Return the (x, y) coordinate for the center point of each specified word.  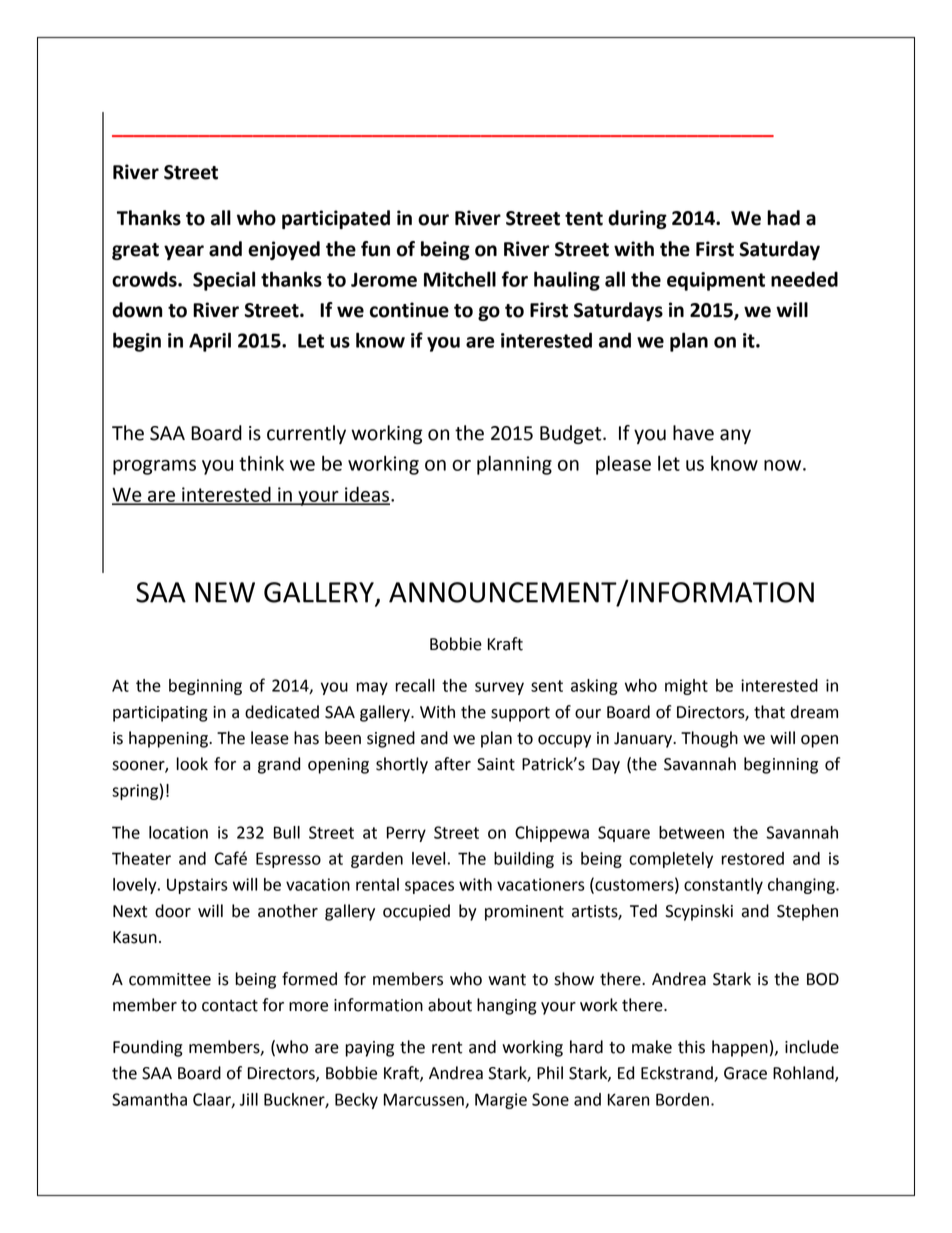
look (192, 764)
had (783, 218)
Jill (249, 1099)
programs (154, 467)
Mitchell (460, 279)
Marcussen (425, 1100)
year (184, 252)
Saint (496, 764)
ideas (367, 495)
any (735, 436)
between (691, 832)
